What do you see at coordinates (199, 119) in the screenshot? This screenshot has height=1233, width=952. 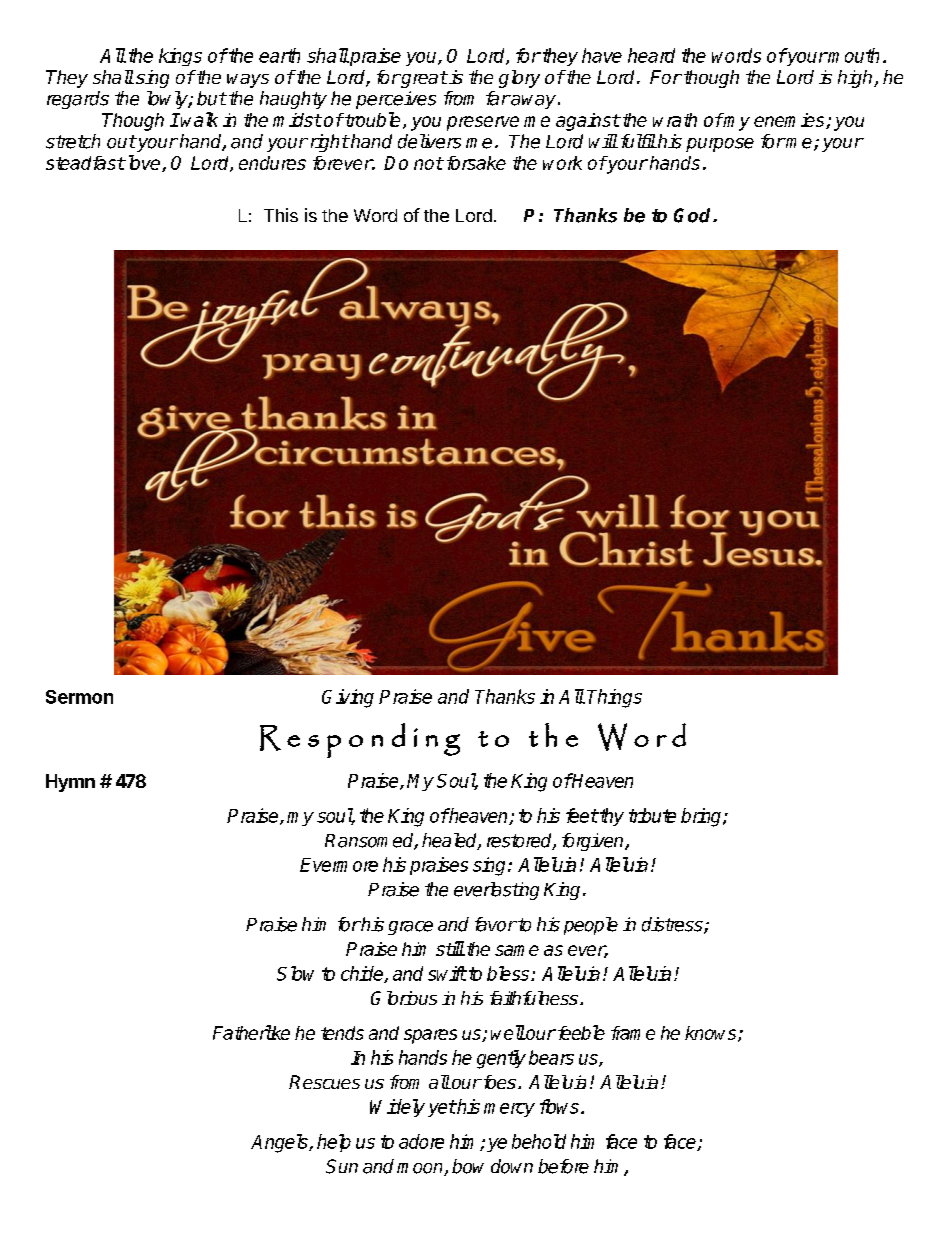 I see `walk` at bounding box center [199, 119].
